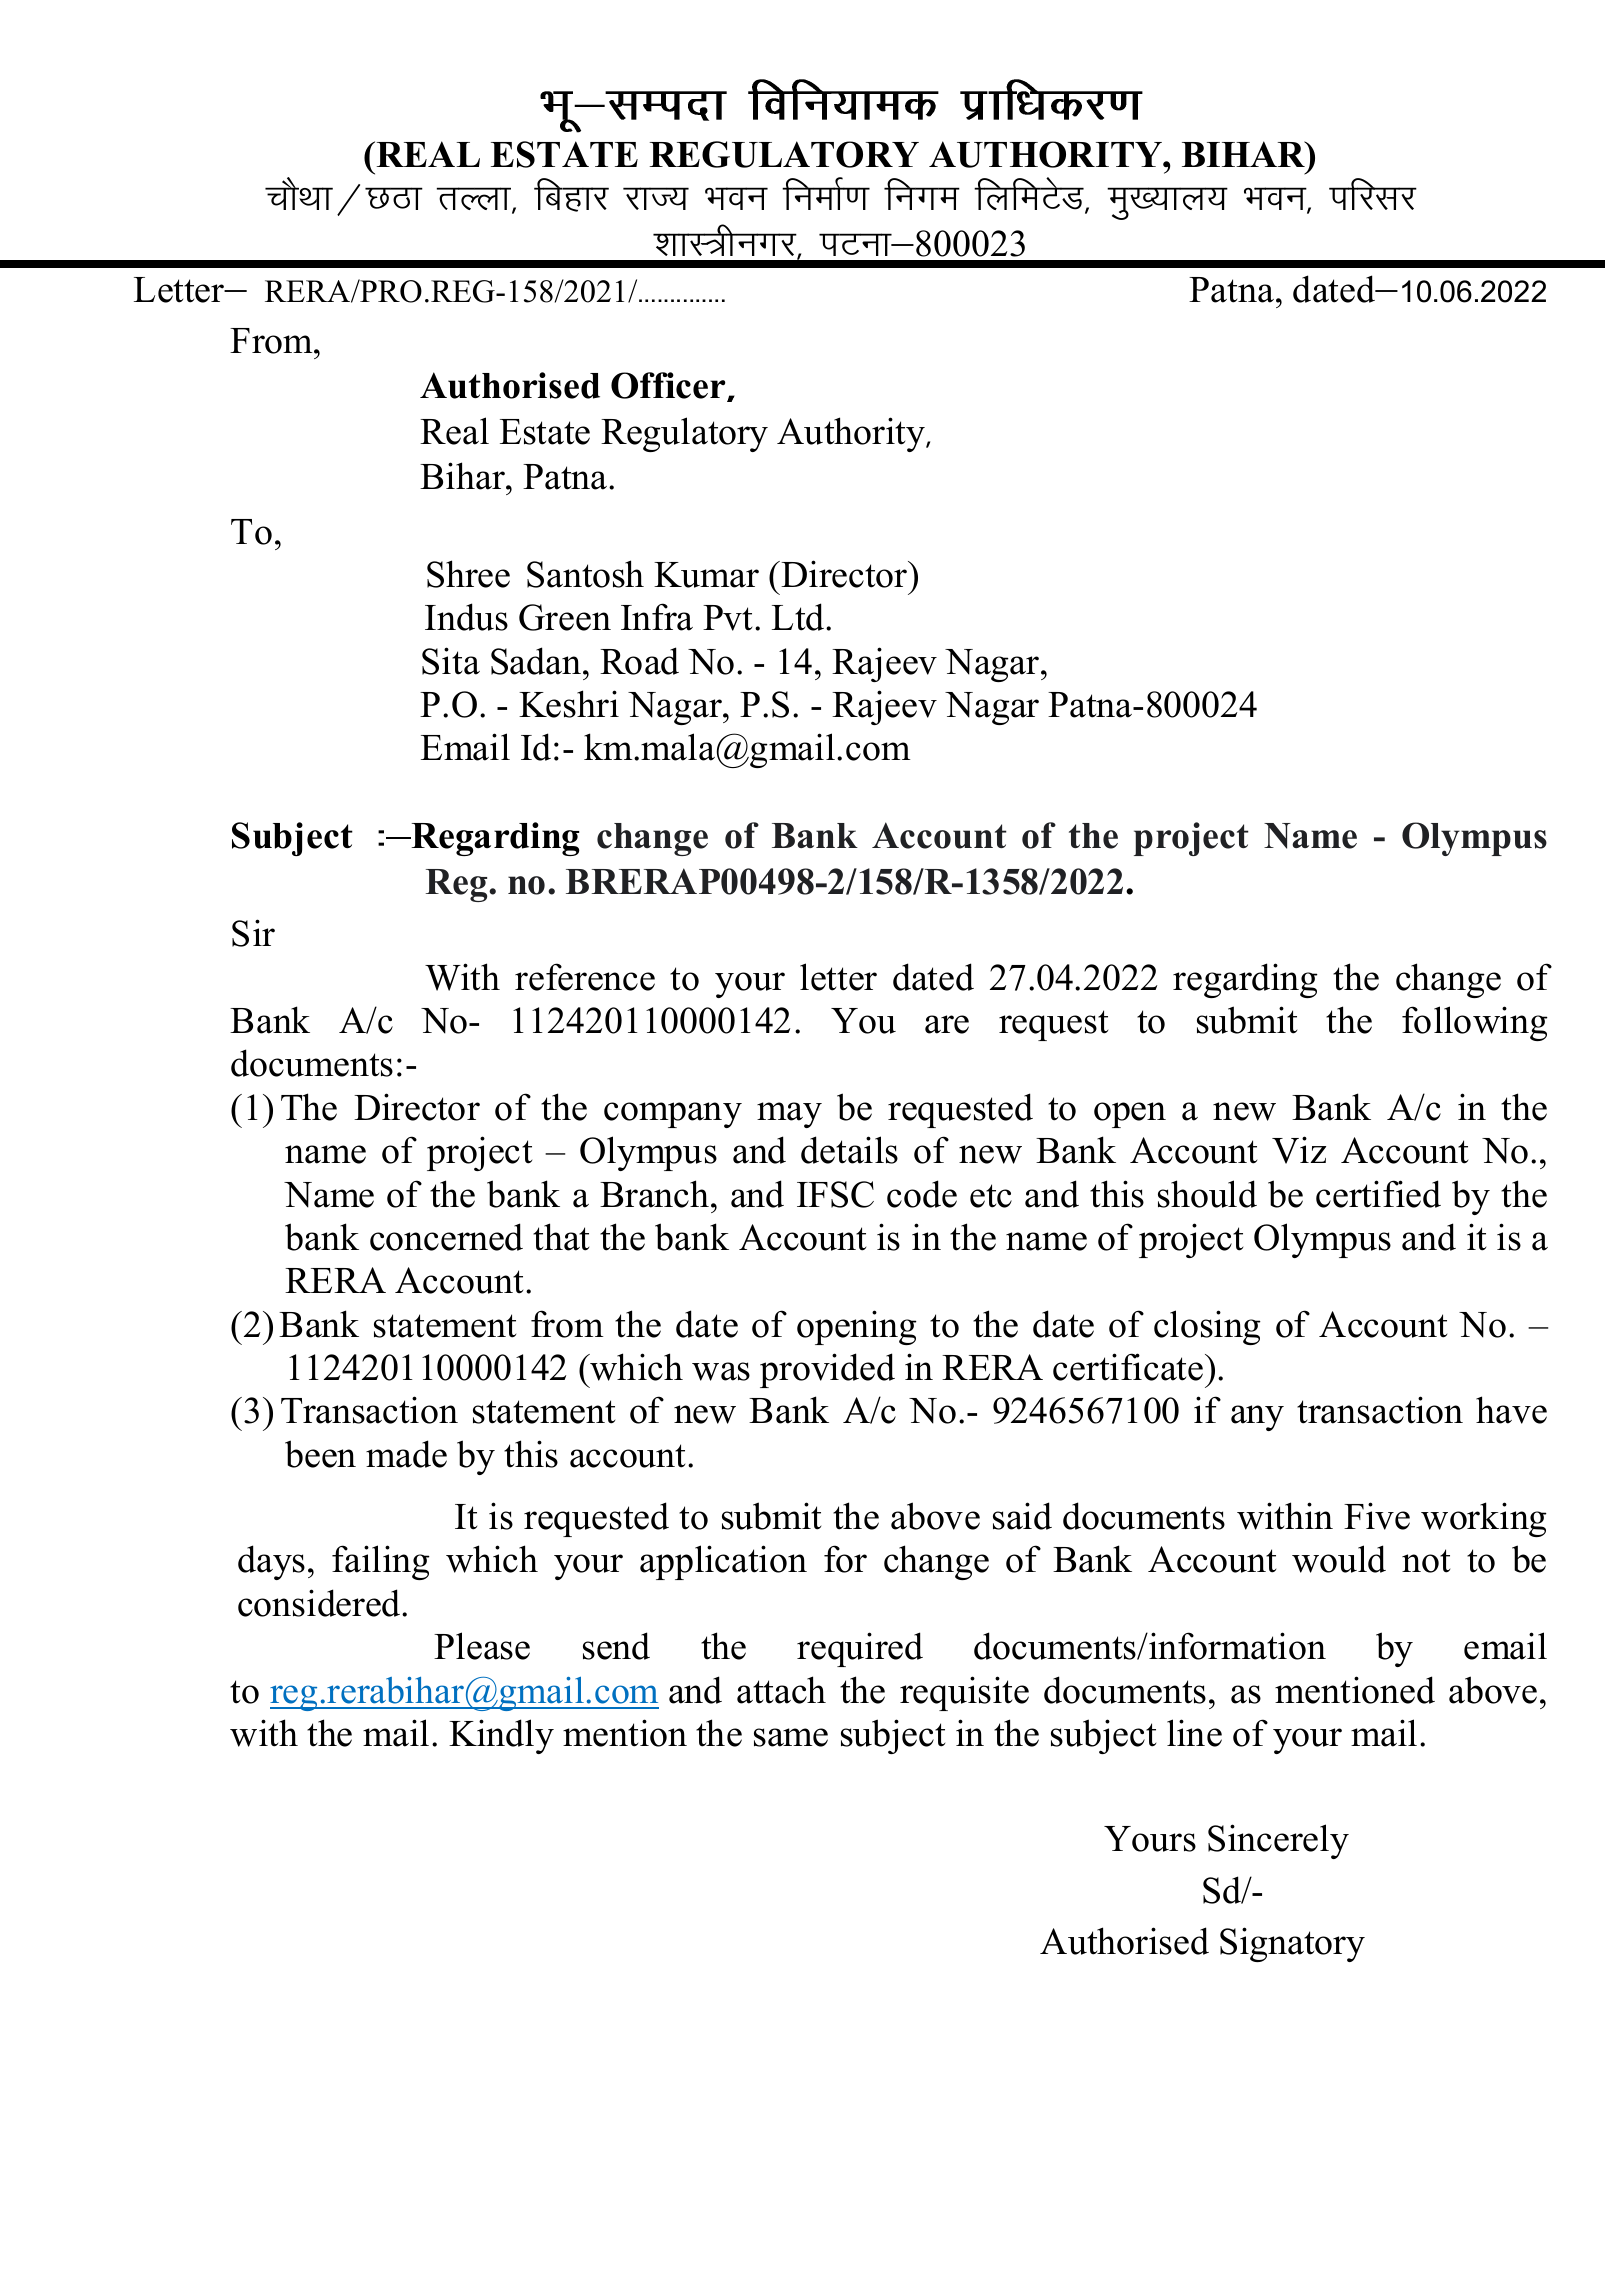  Describe the element at coordinates (1511, 1410) in the screenshot. I see `have` at that location.
